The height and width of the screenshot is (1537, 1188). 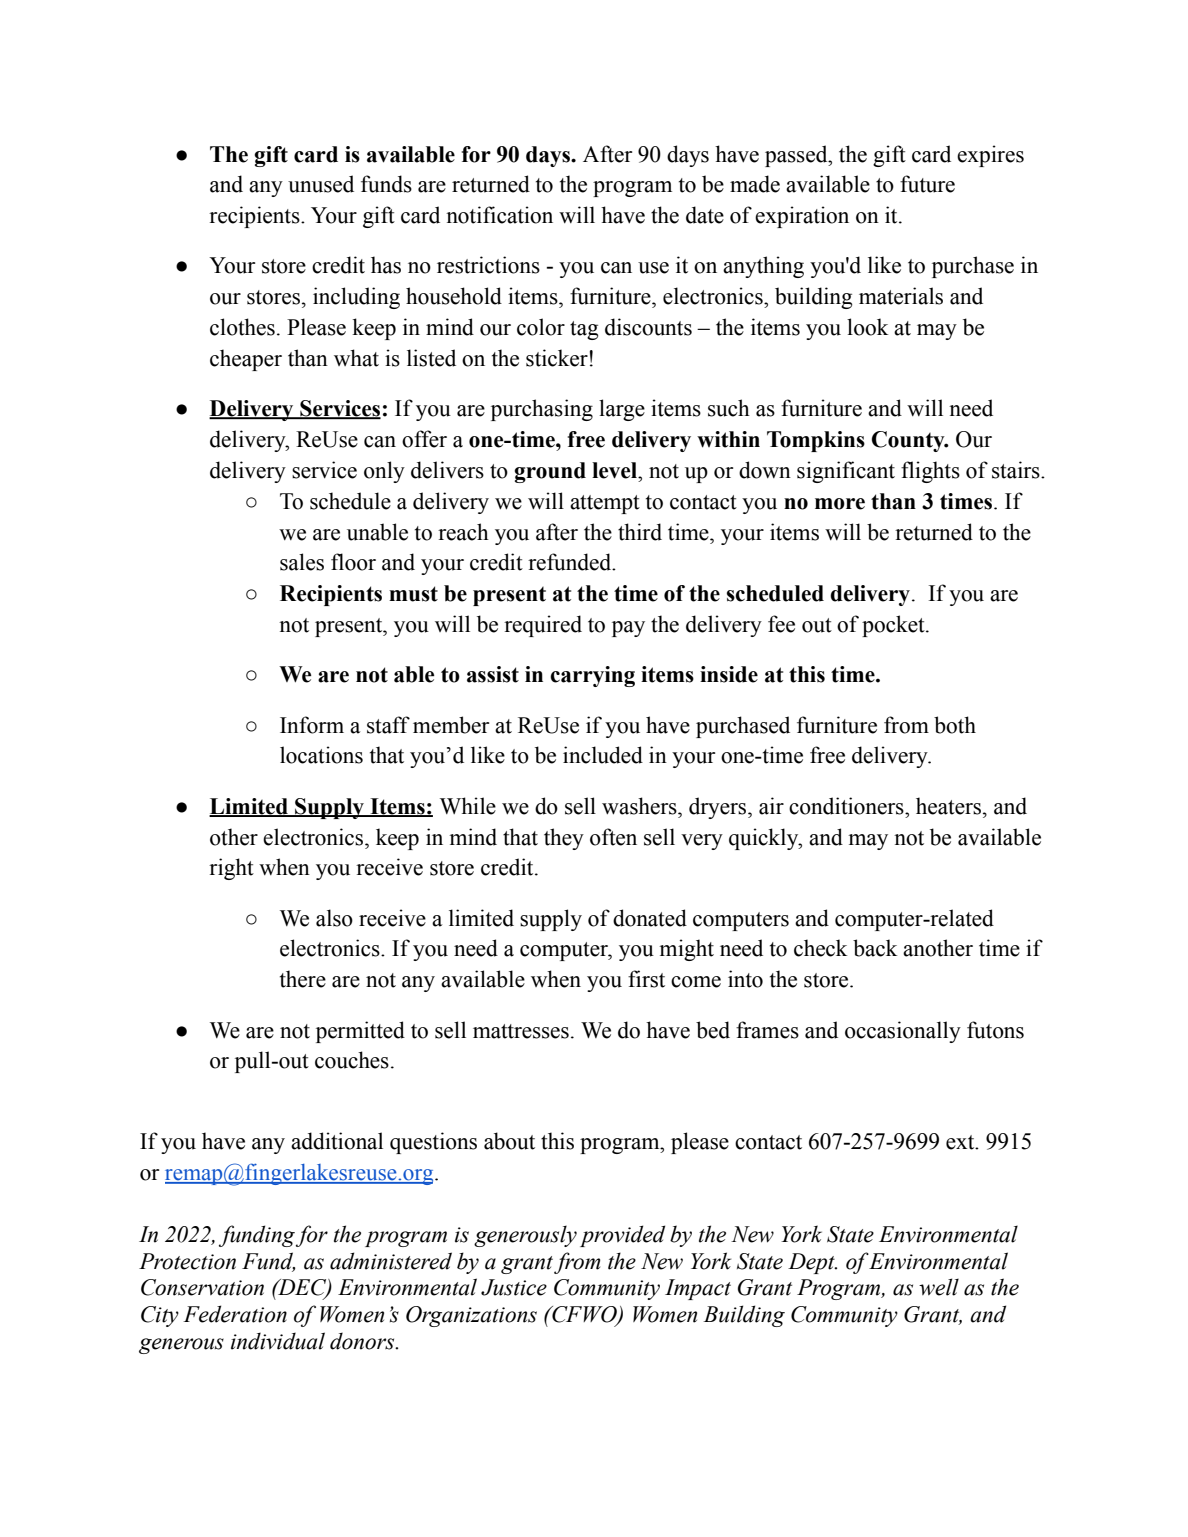 What do you see at coordinates (514, 1287) in the screenshot?
I see `Justice` at bounding box center [514, 1287].
